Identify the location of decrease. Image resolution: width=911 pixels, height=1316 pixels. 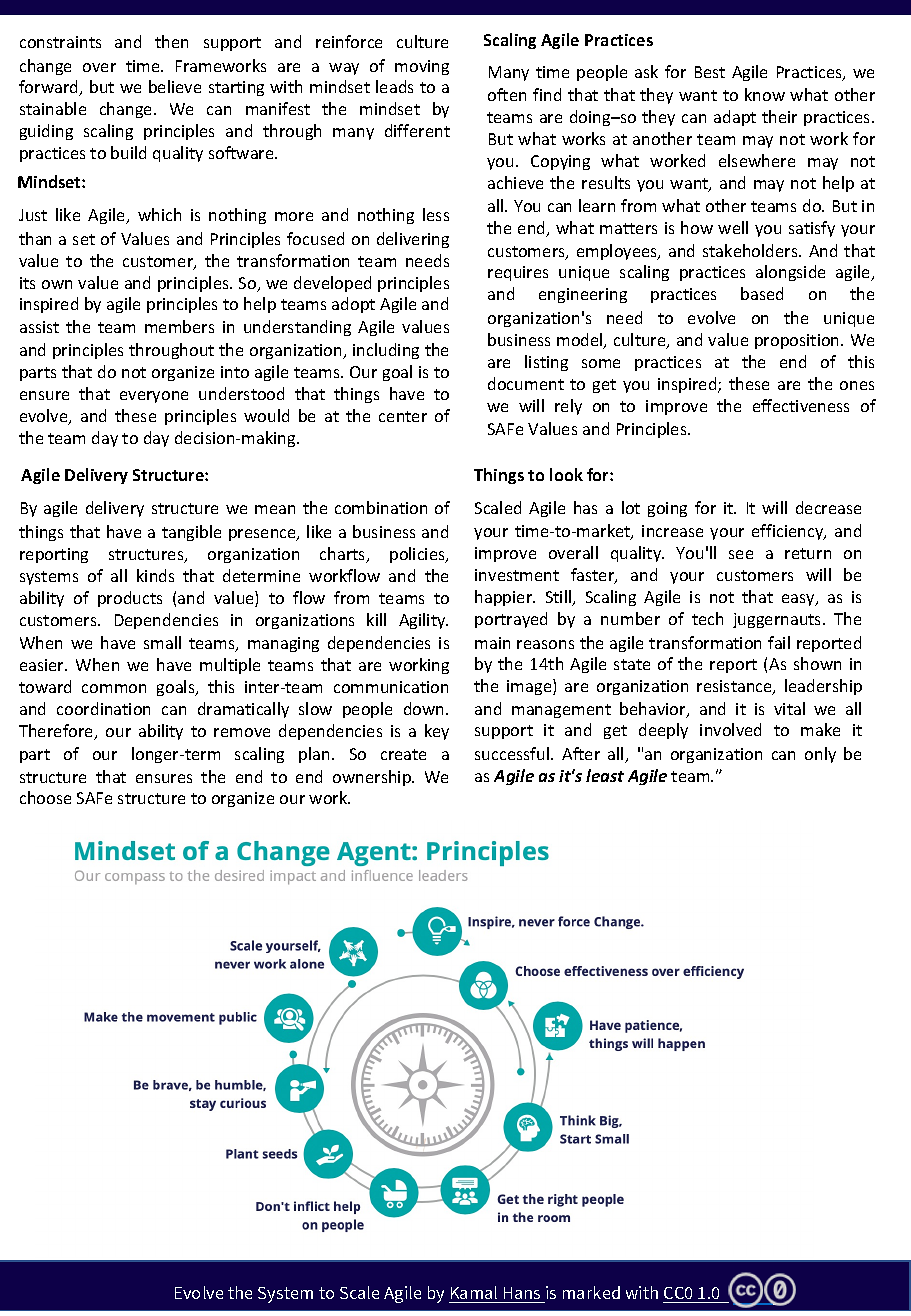
(828, 507).
